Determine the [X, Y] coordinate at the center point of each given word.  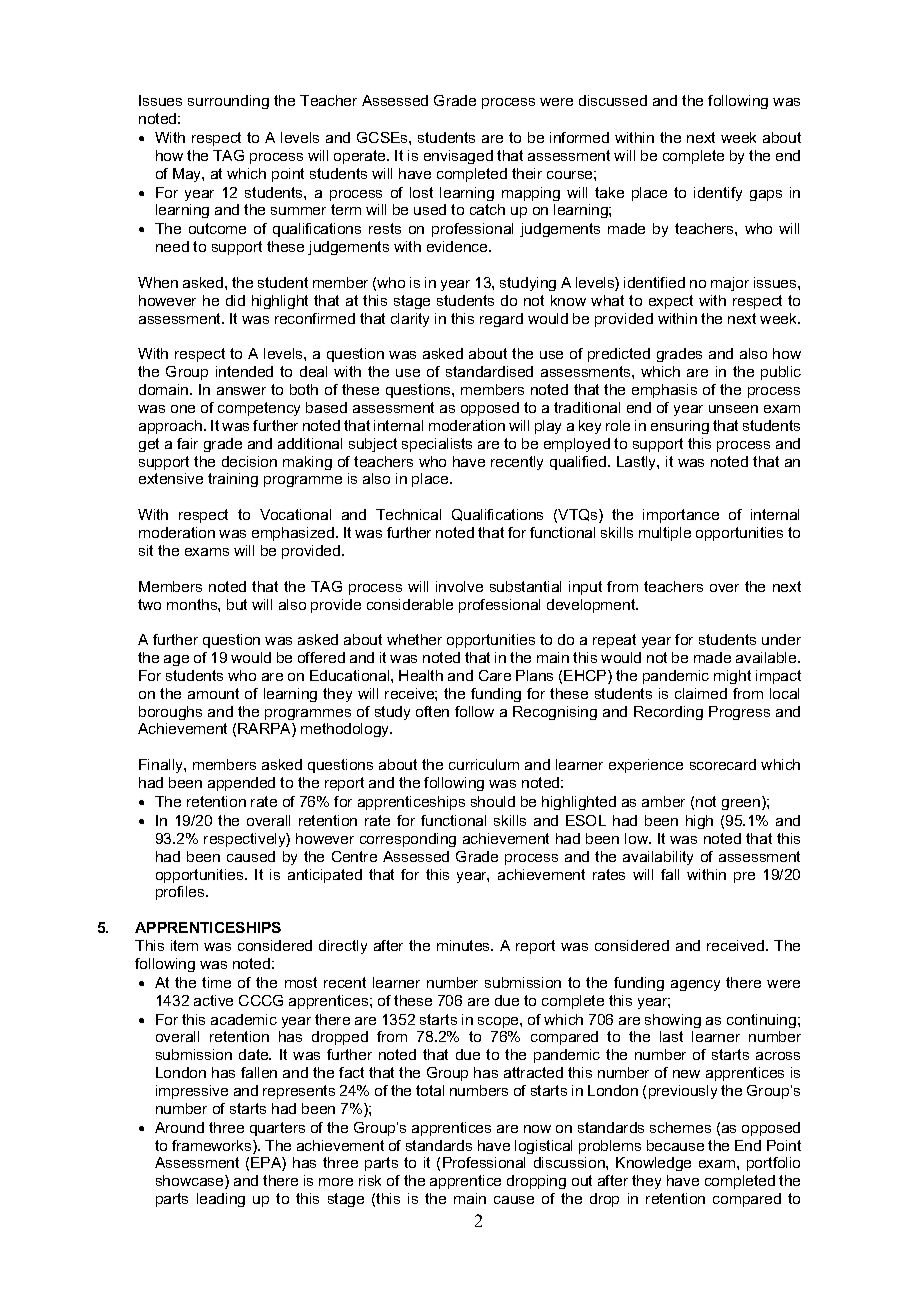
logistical [543, 1147]
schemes [680, 1127]
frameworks [213, 1147]
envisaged [458, 157]
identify [718, 194]
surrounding [228, 102]
